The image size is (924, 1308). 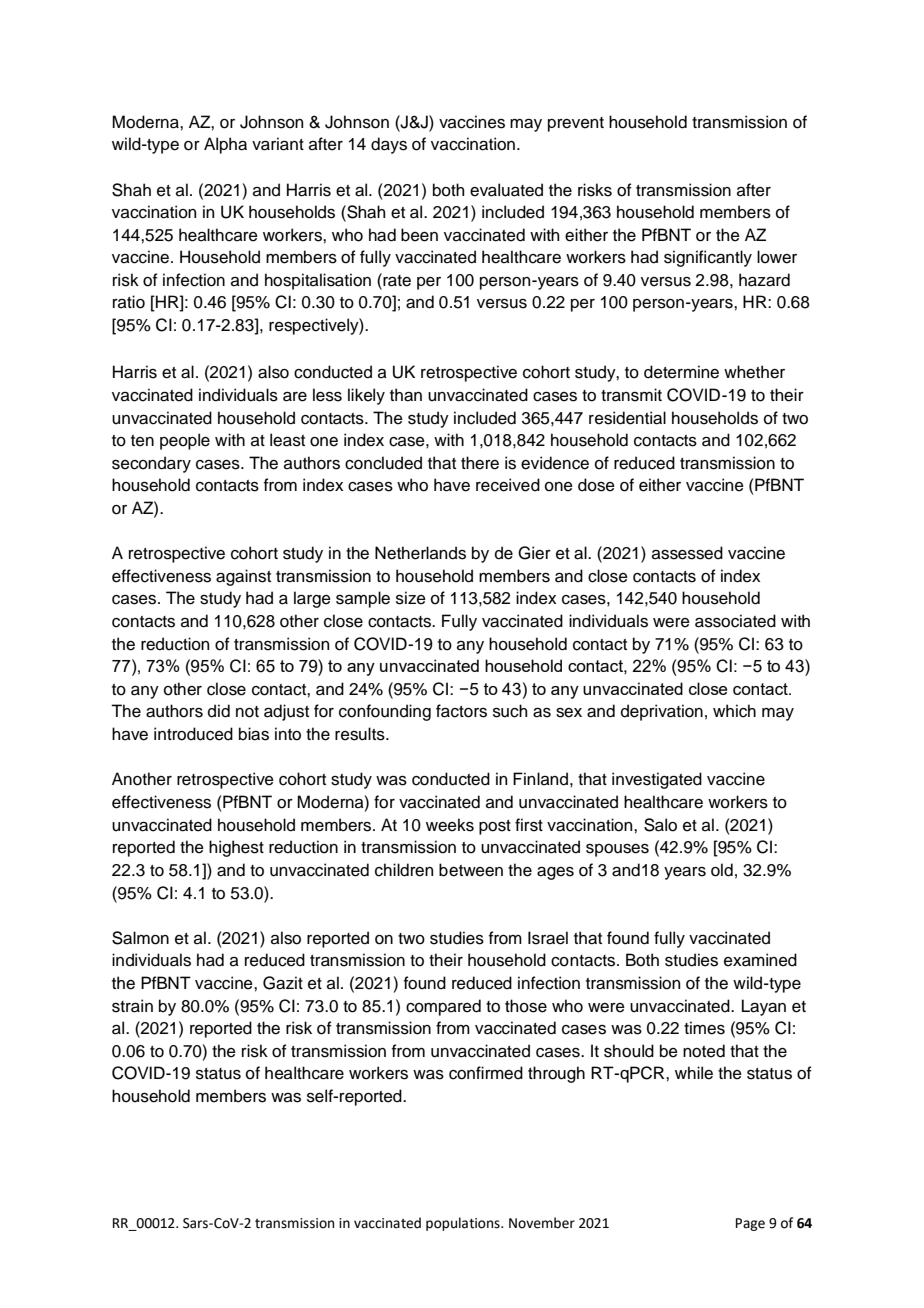 I want to click on strain, so click(x=132, y=1006).
